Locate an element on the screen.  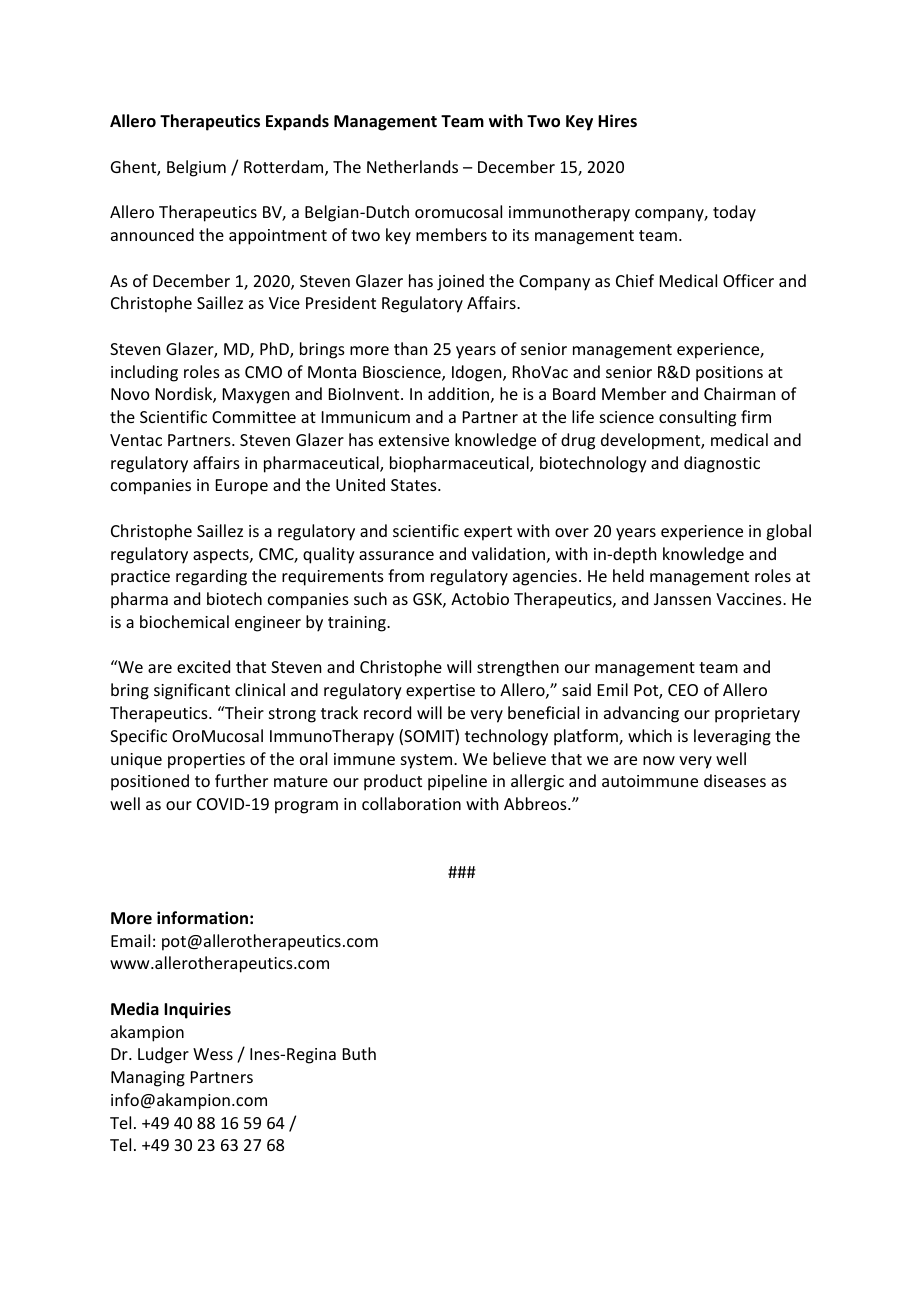
Managing is located at coordinates (148, 1079).
